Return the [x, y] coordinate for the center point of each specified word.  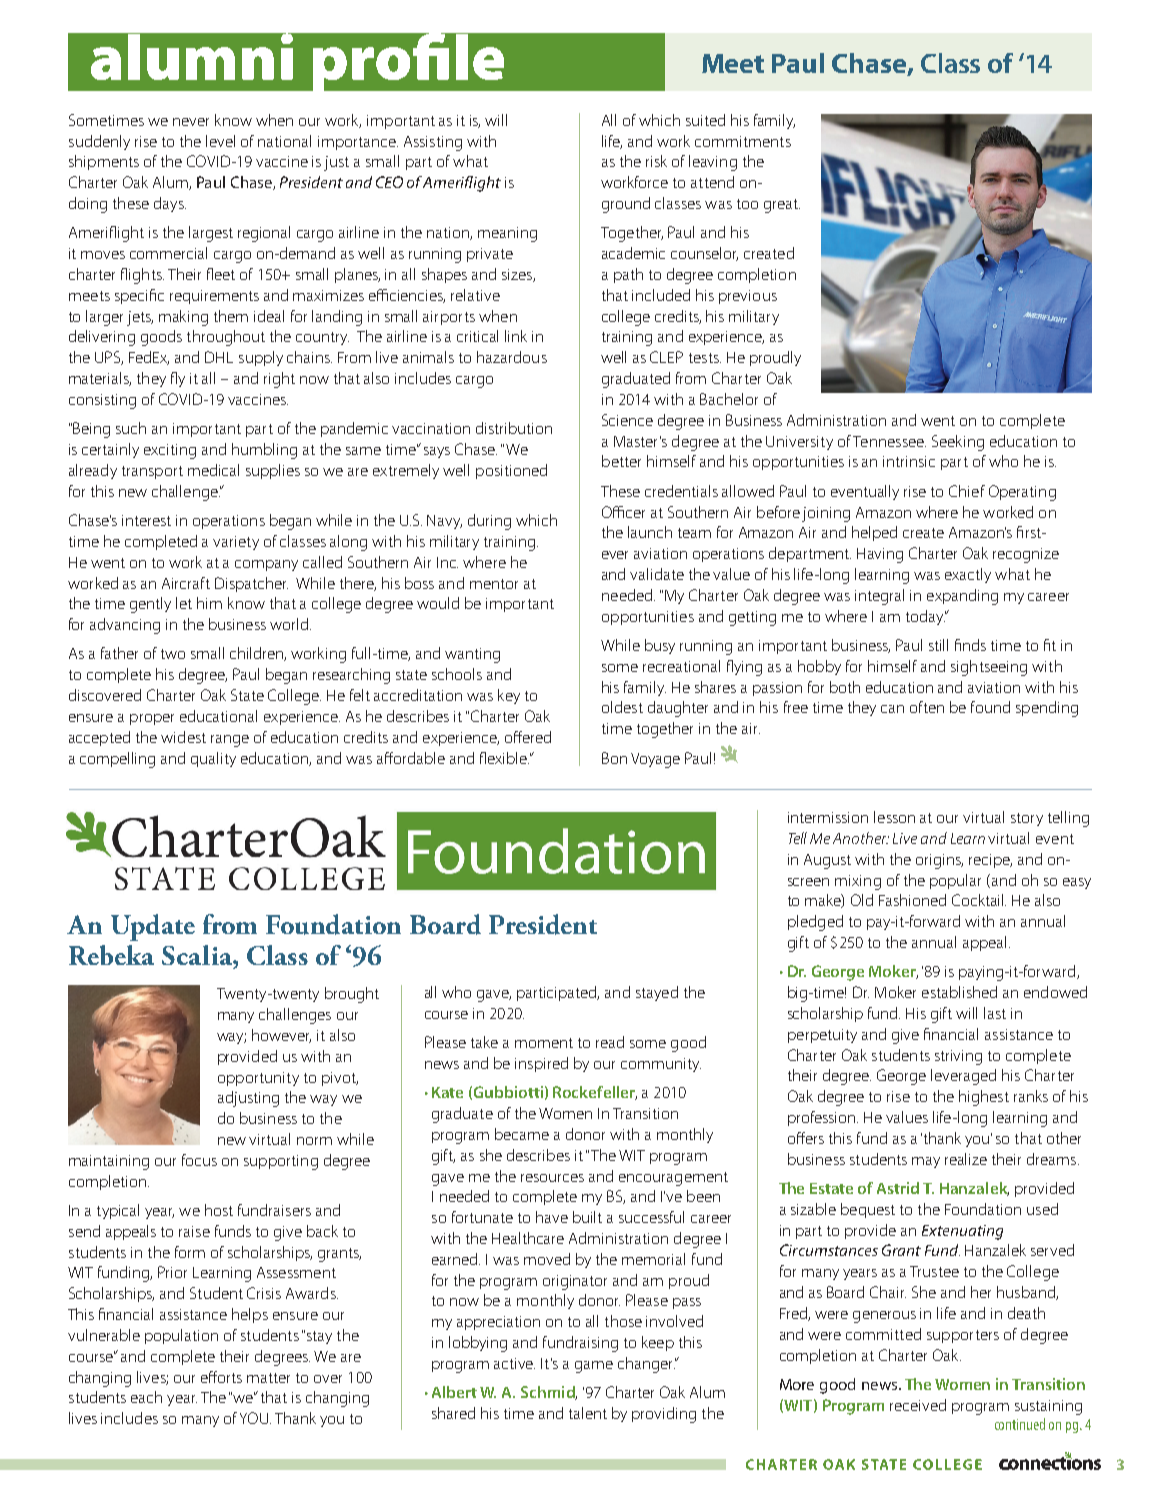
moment [544, 1043]
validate [657, 574]
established [959, 992]
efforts [221, 1377]
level [220, 141]
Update [153, 927]
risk [656, 161]
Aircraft [186, 583]
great [782, 206]
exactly [968, 575]
